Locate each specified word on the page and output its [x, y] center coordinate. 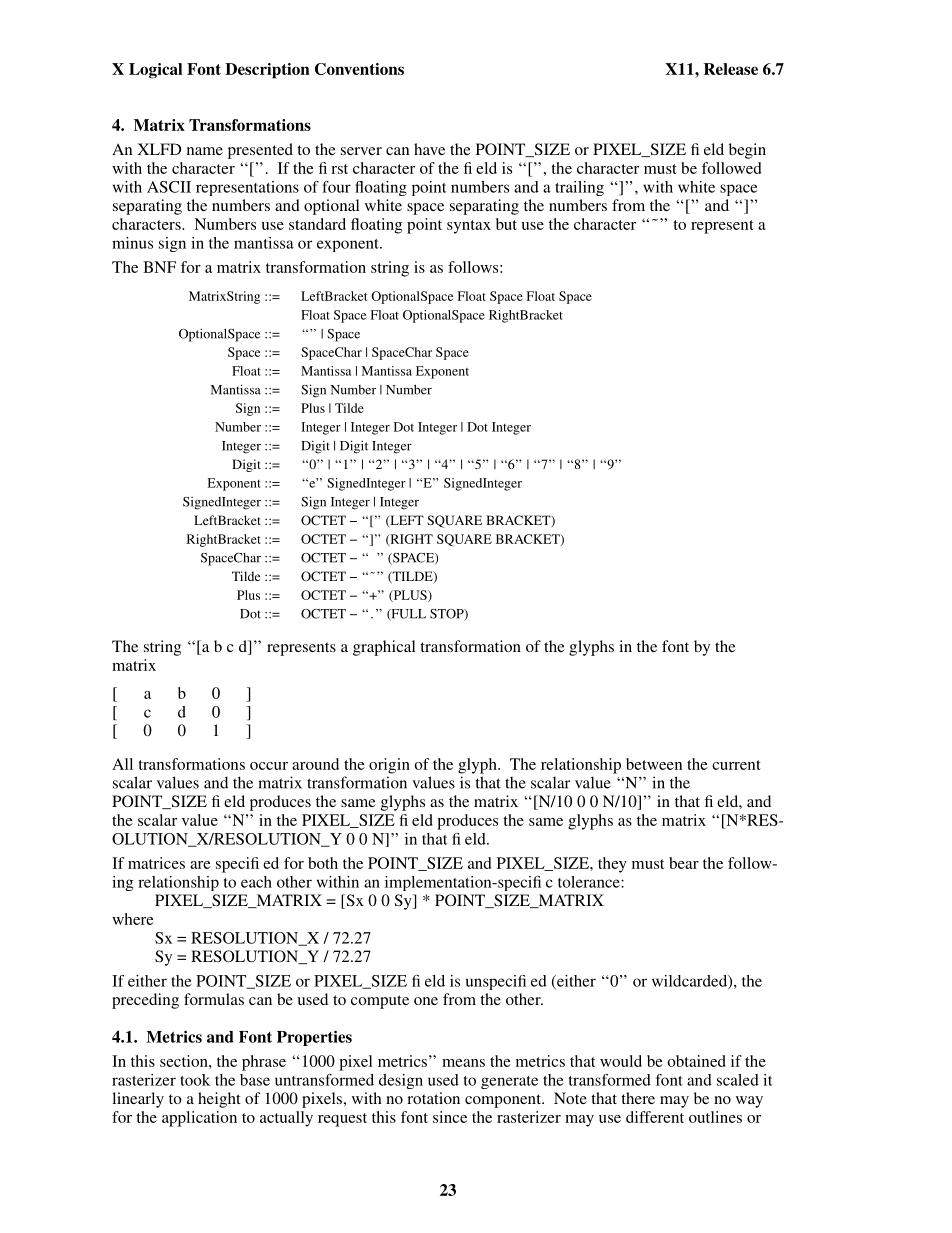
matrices [156, 863]
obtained [697, 1061]
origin [389, 766]
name [205, 151]
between [654, 764]
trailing [579, 188]
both [323, 863]
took [195, 1080]
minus [132, 243]
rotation [433, 1098]
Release [731, 69]
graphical [384, 648]
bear [684, 863]
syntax [469, 227]
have [429, 149]
